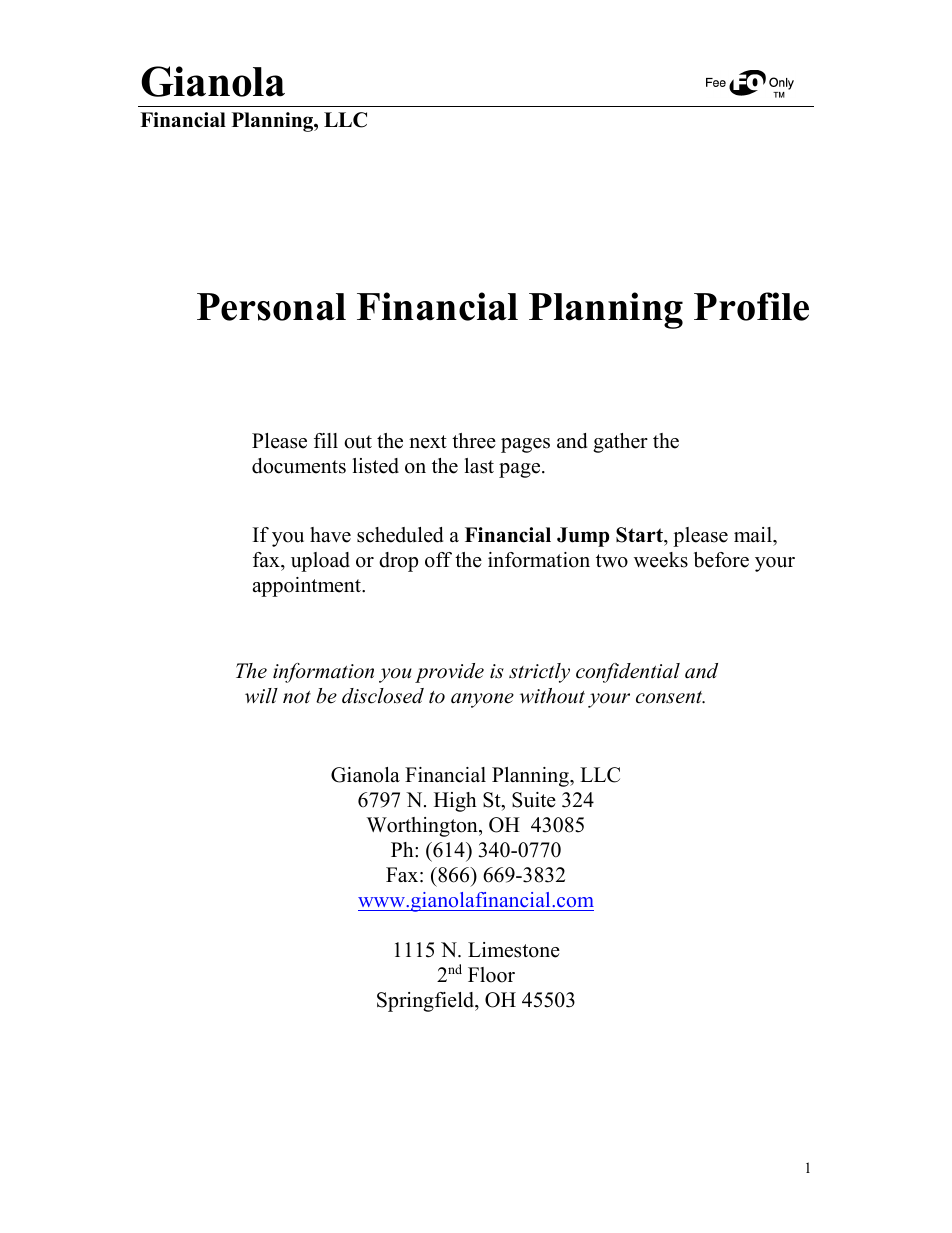 The height and width of the page is (1233, 952). I want to click on consent, so click(670, 697).
